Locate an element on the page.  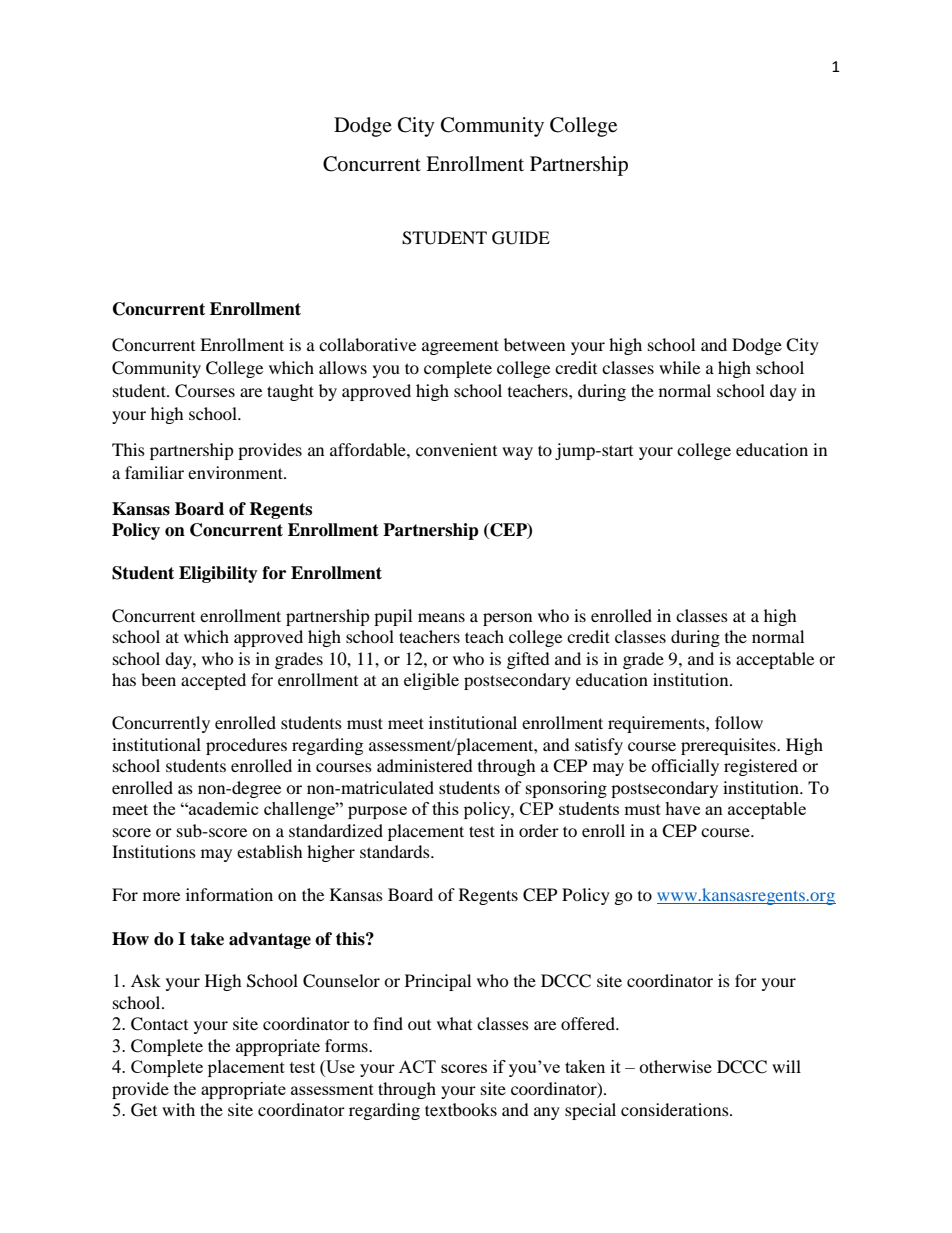
way is located at coordinates (517, 453).
